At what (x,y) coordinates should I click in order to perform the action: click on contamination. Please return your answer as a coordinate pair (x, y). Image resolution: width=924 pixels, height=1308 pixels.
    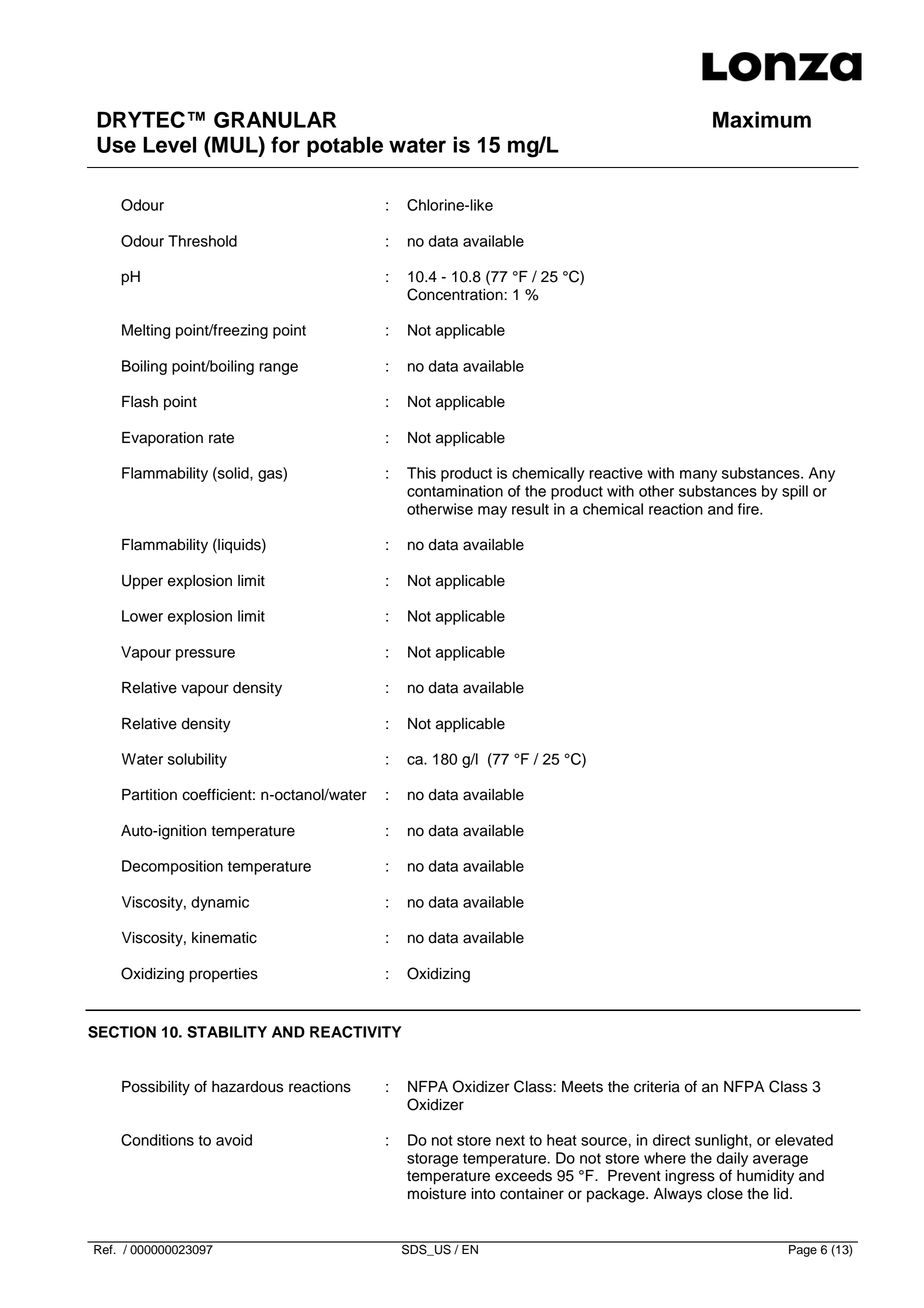
    Looking at the image, I should click on (455, 491).
